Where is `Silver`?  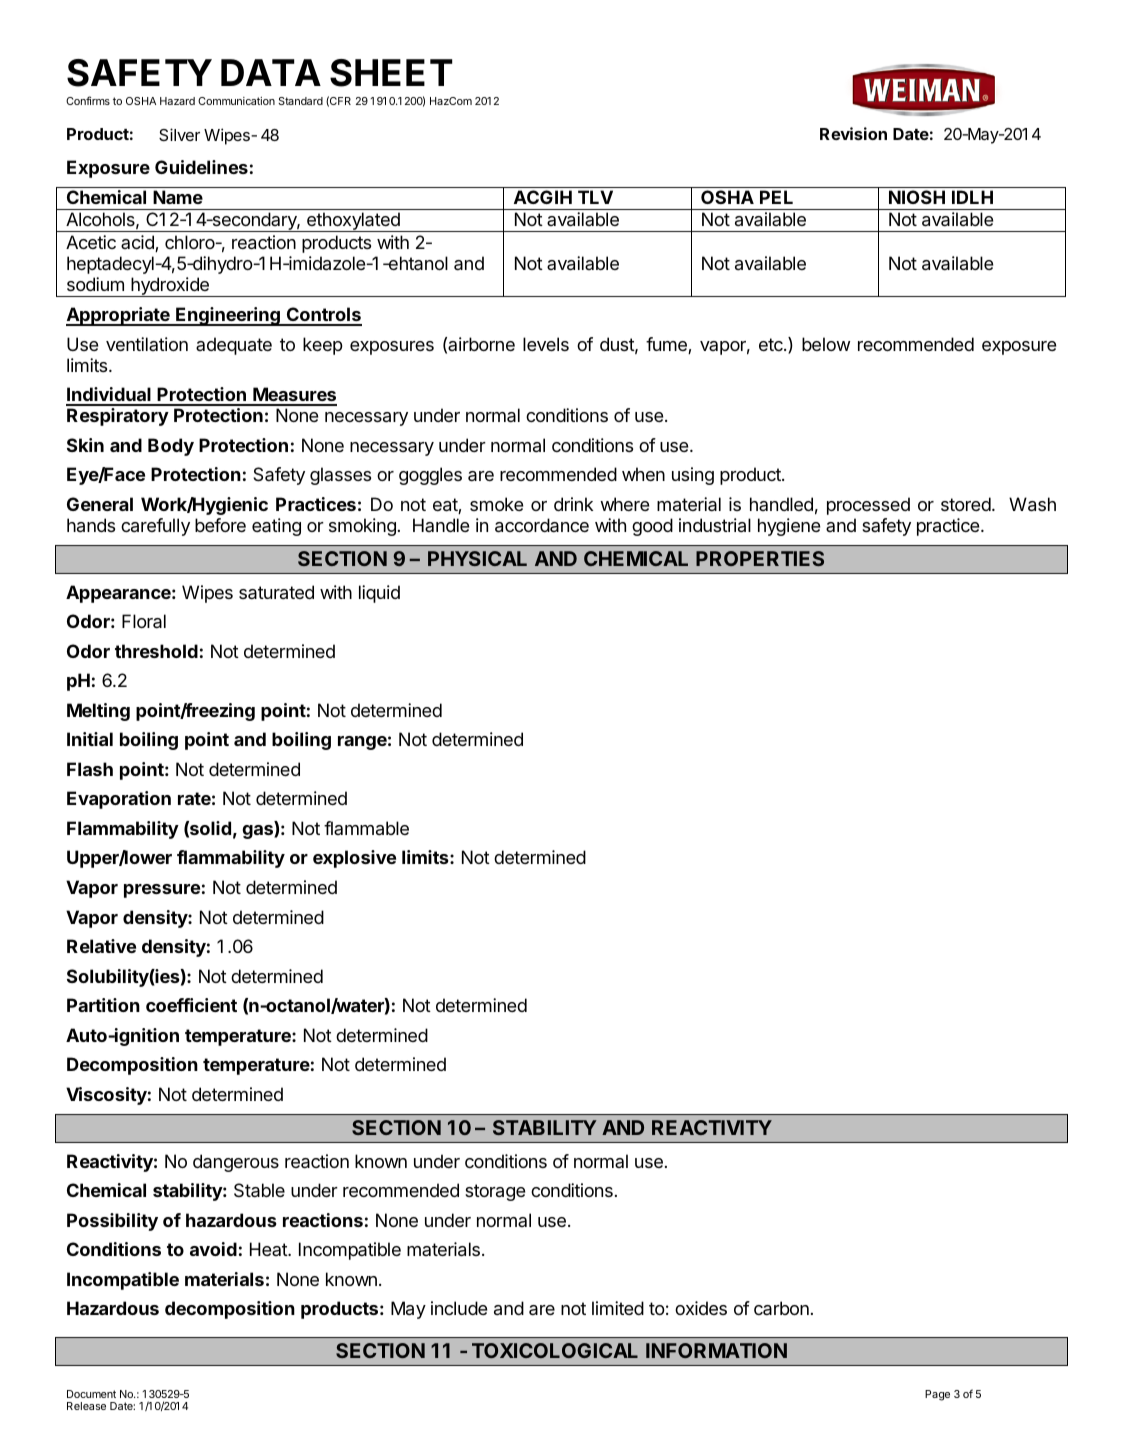 Silver is located at coordinates (179, 134).
